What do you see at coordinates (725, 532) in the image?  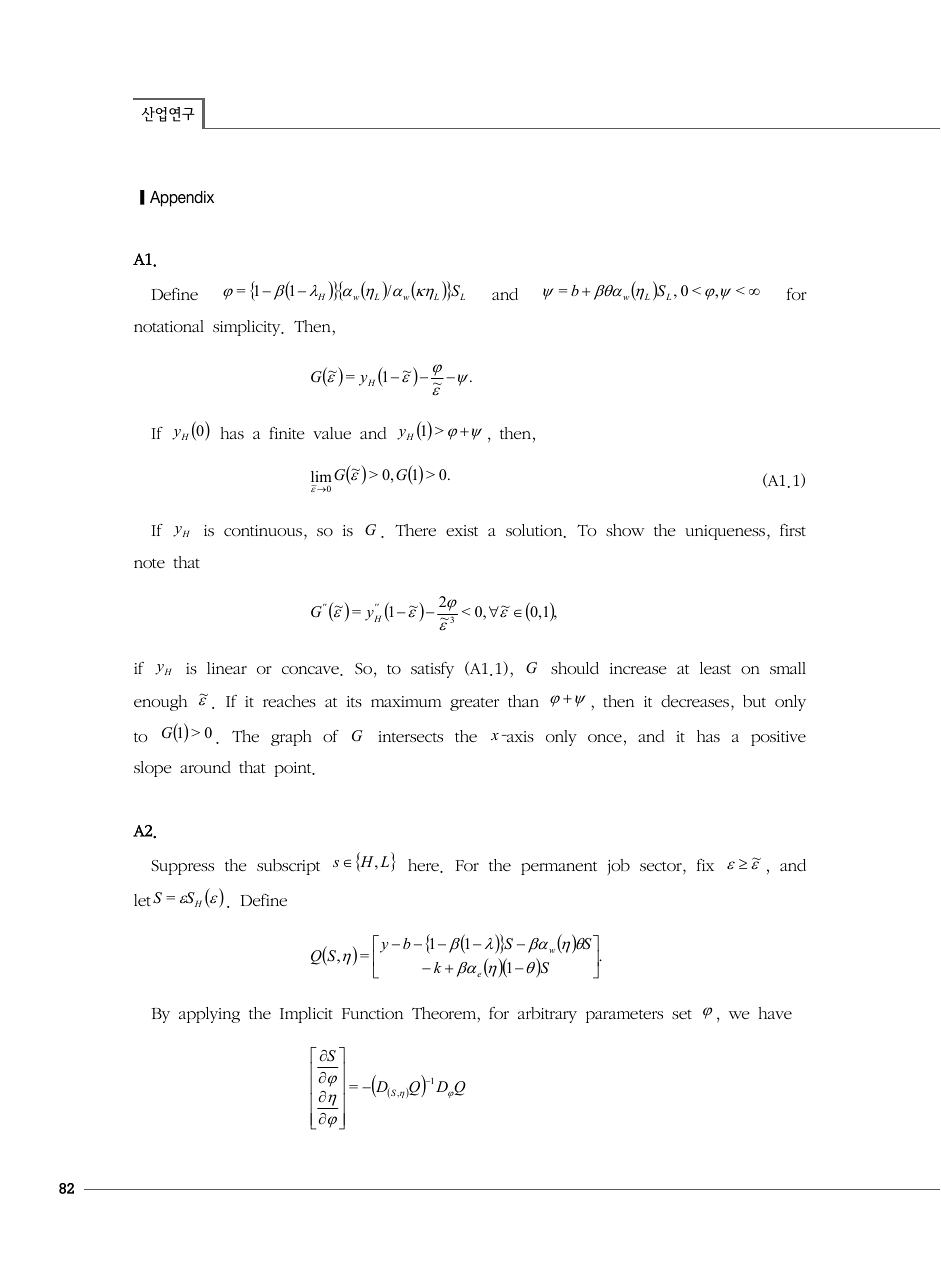 I see `uniqueness` at bounding box center [725, 532].
